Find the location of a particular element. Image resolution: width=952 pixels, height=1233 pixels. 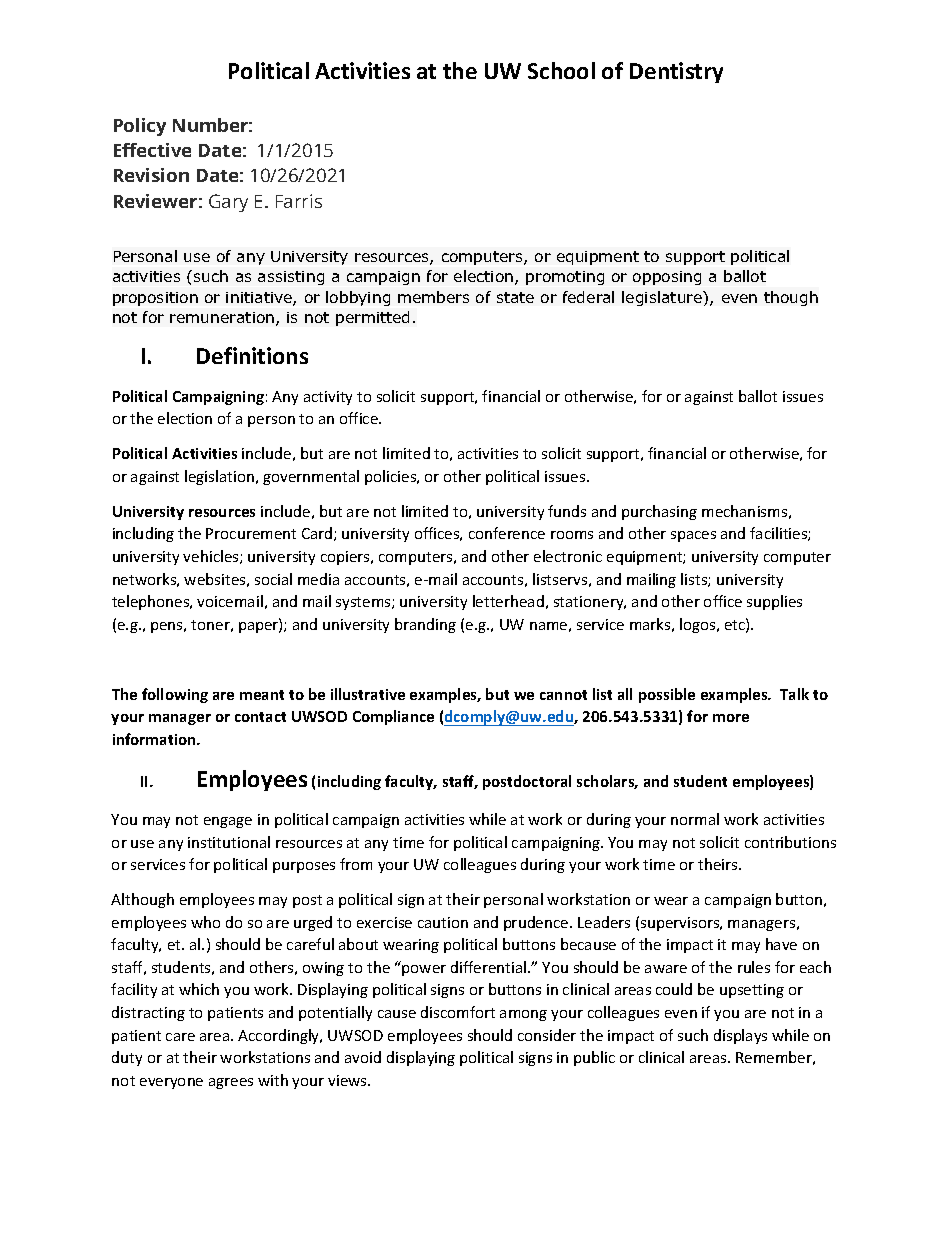

supplies is located at coordinates (774, 602).
